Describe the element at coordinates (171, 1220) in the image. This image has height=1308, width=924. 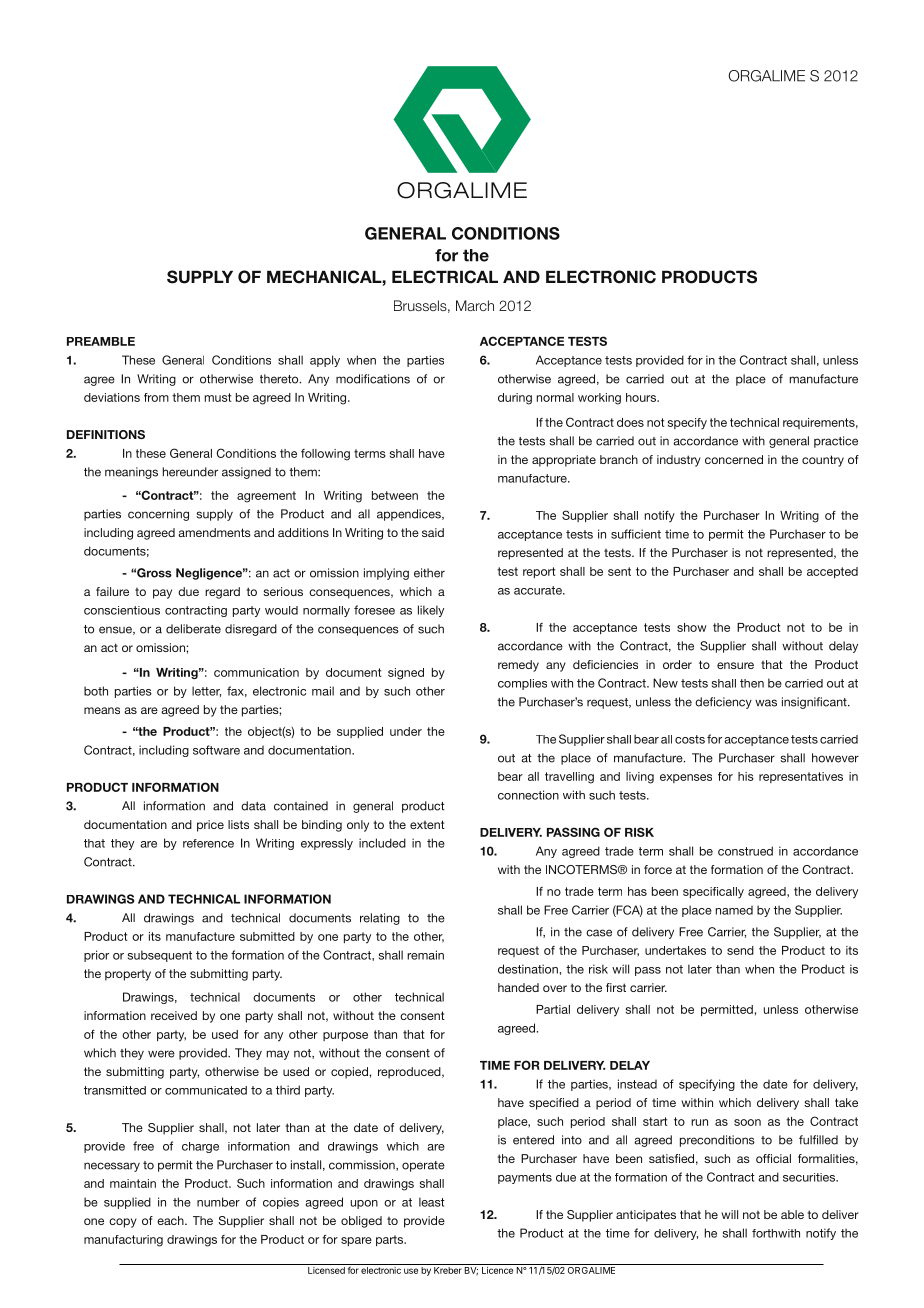
I see `each` at that location.
